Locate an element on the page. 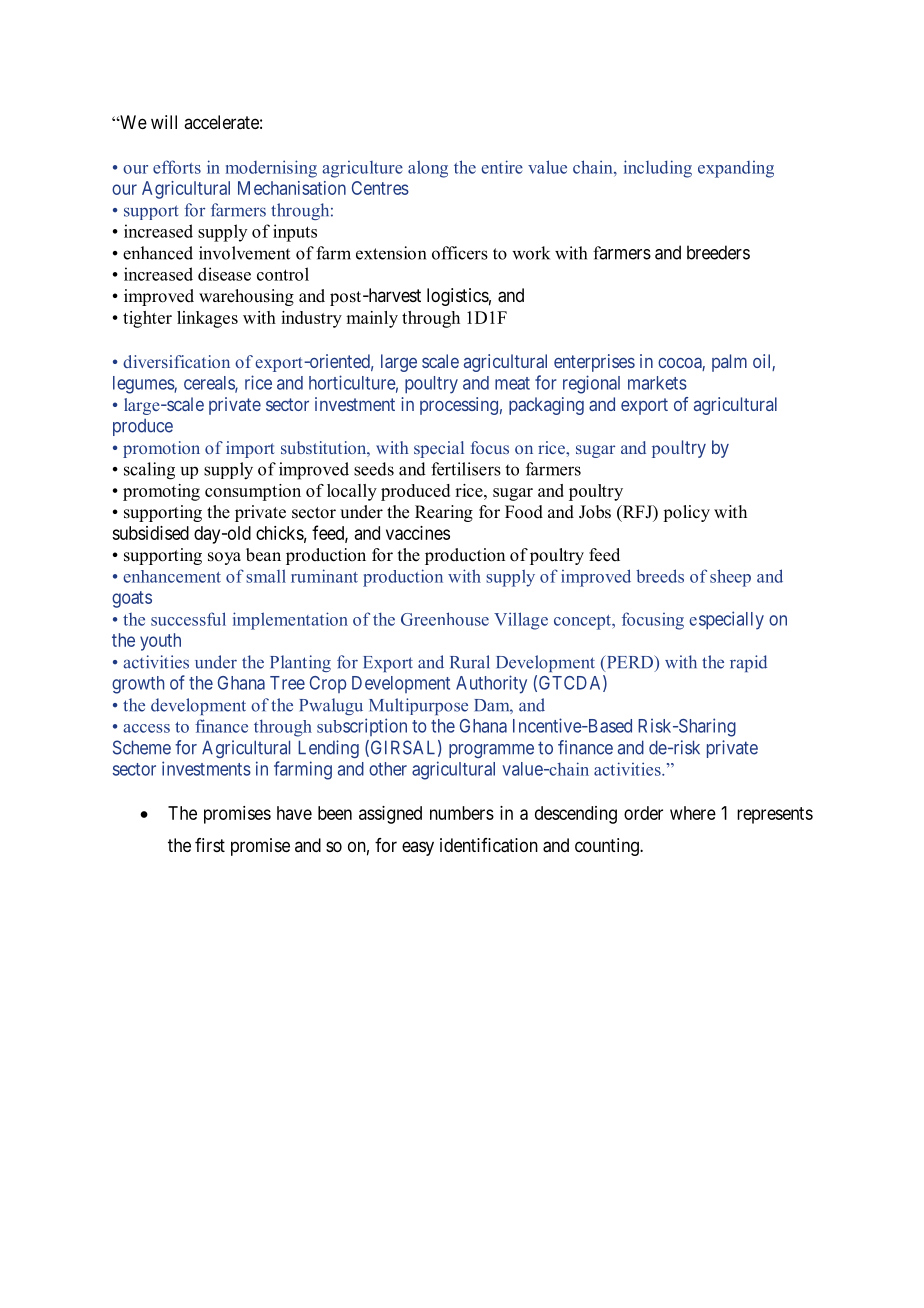 This image has width=924, height=1308. efforts is located at coordinates (177, 167).
